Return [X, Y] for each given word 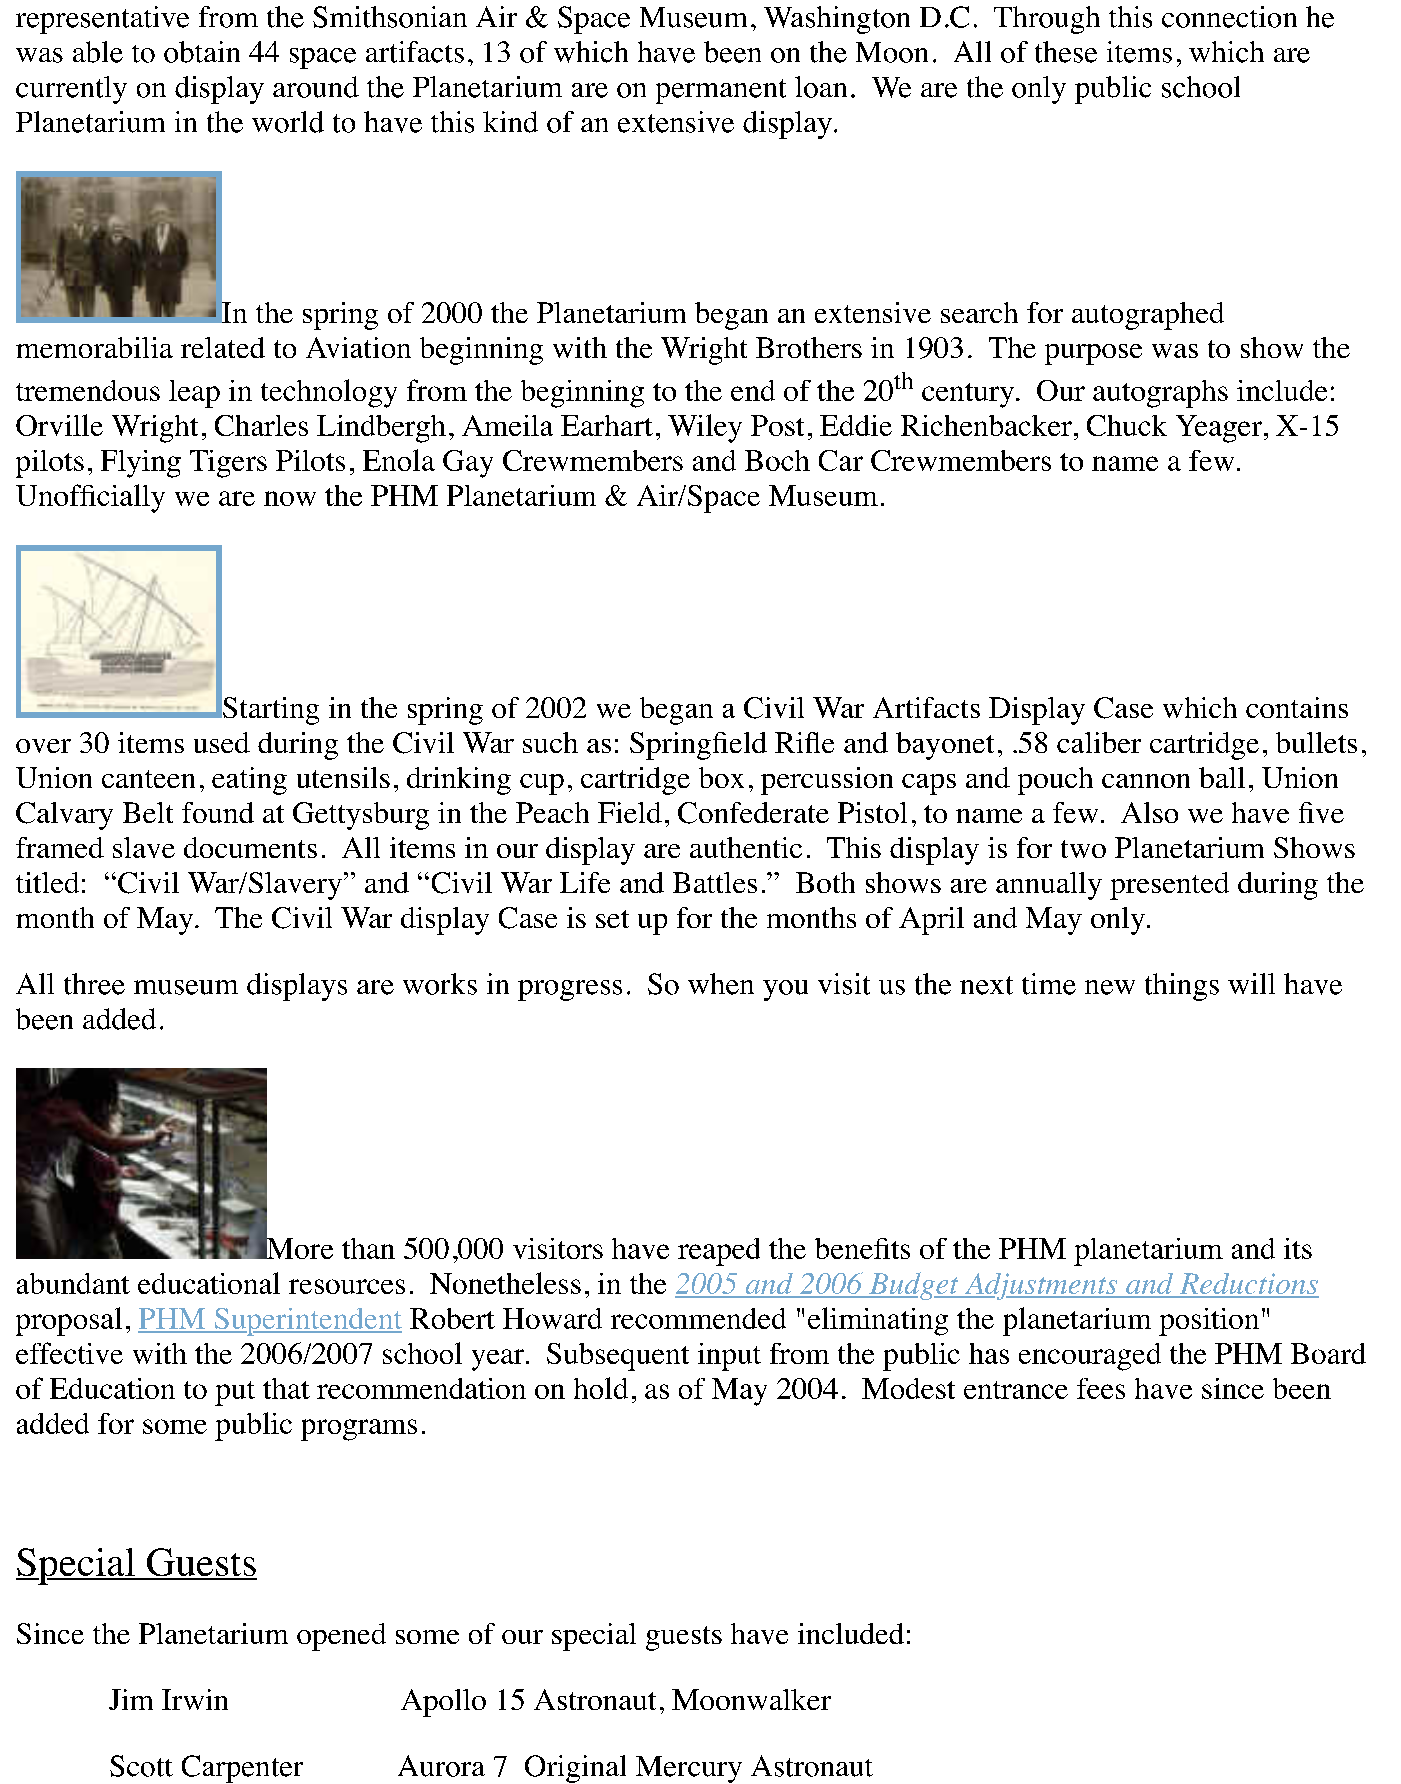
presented [1169, 886]
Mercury [689, 1769]
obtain [202, 52]
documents [250, 847]
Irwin [195, 1699]
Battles [715, 882]
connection [1229, 17]
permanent [721, 91]
